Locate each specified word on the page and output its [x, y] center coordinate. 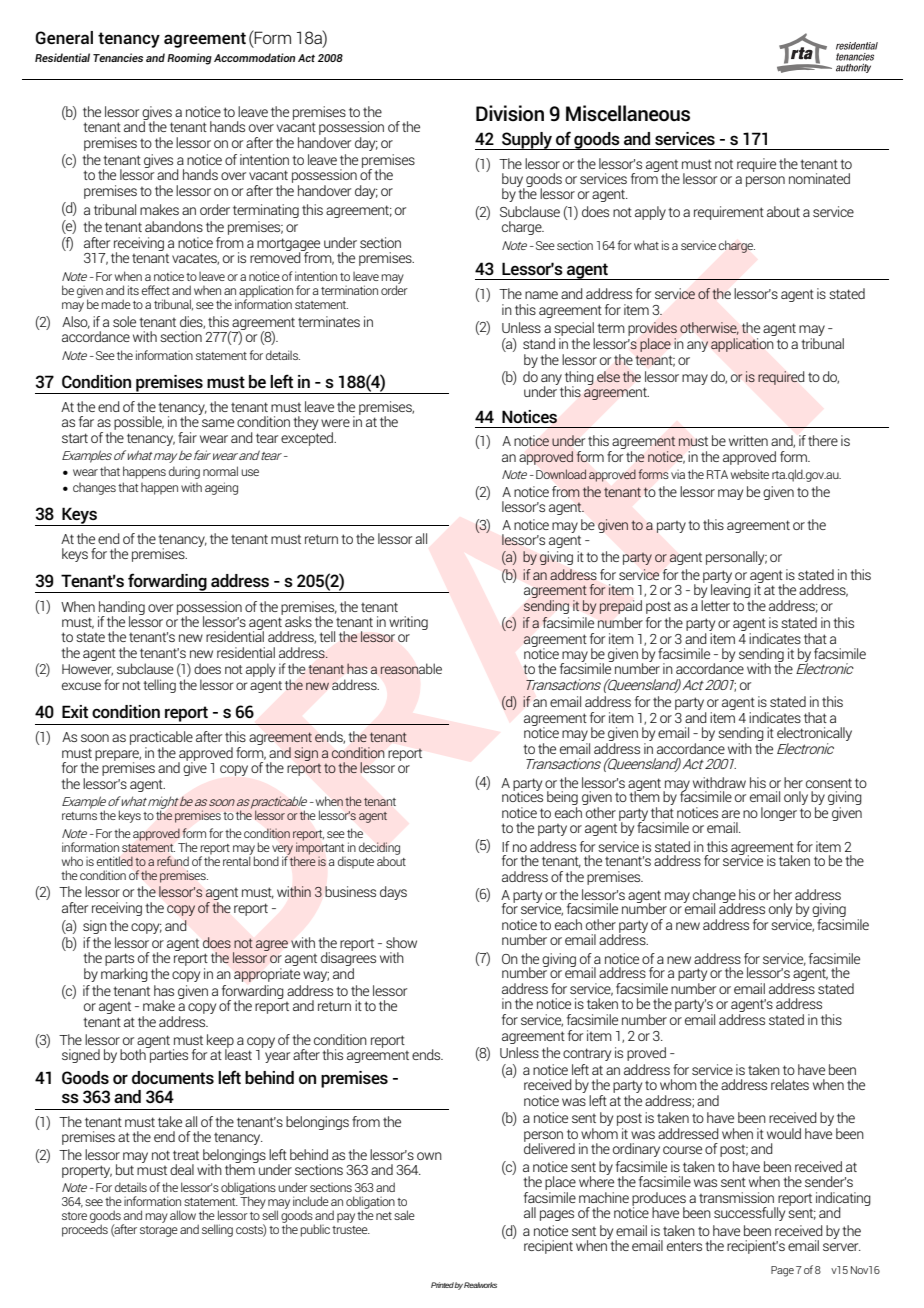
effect [156, 290]
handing [121, 609]
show [401, 942]
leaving [732, 591]
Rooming [189, 59]
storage [159, 1231]
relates [790, 1084]
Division [510, 113]
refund [173, 861]
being [562, 798]
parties [168, 1055]
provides [652, 330]
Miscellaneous [628, 113]
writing [408, 623]
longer [779, 814]
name [541, 295]
